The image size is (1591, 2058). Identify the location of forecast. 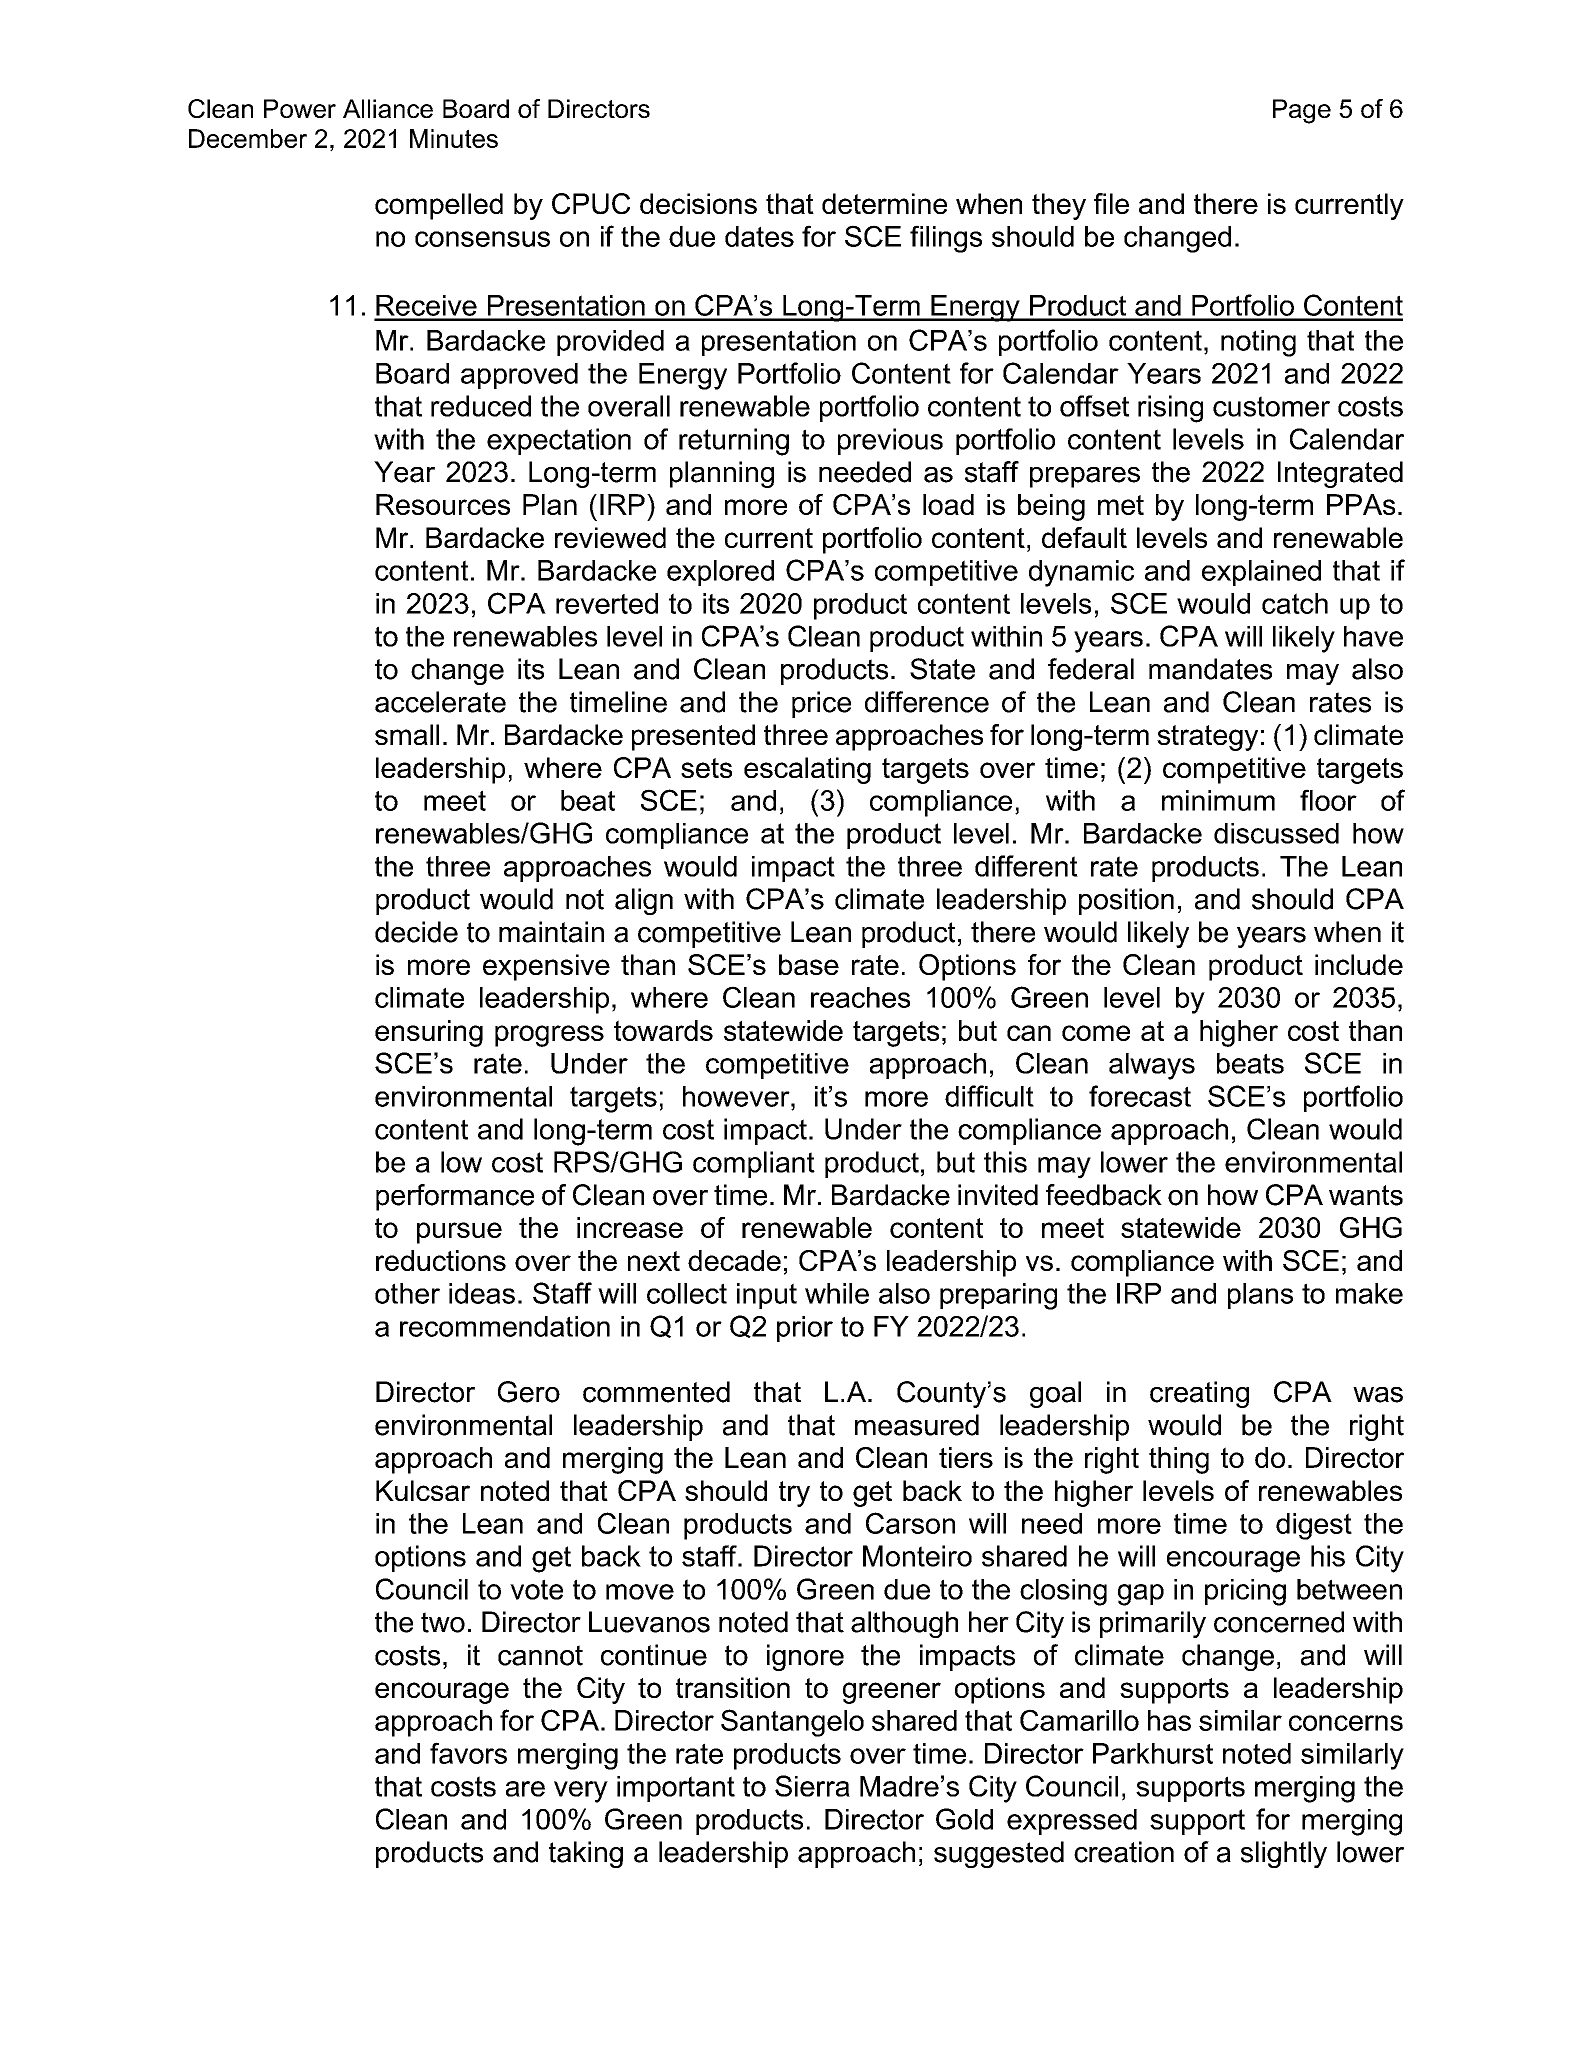
(1140, 1096).
